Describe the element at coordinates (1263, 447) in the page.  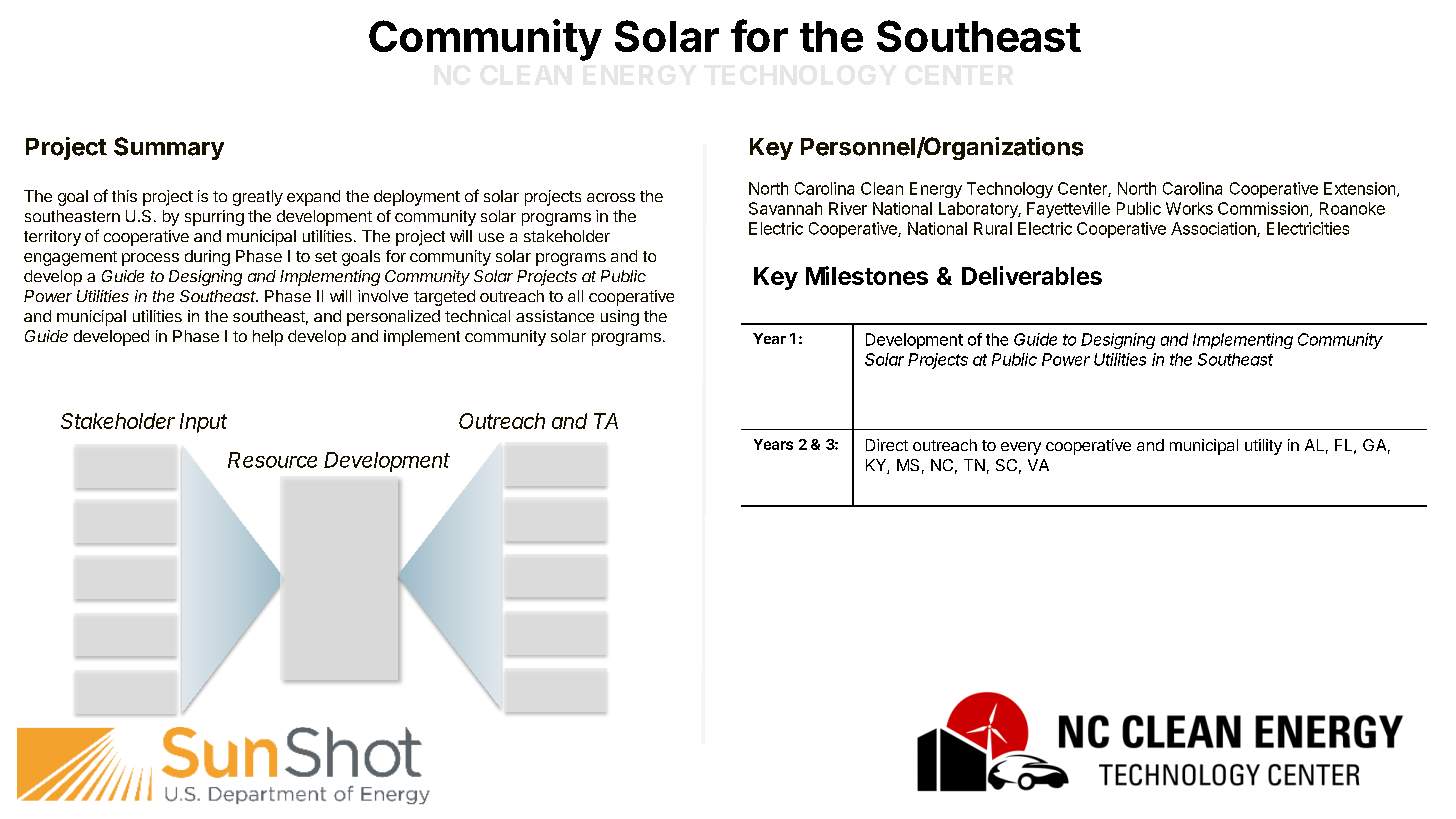
I see `utility` at that location.
